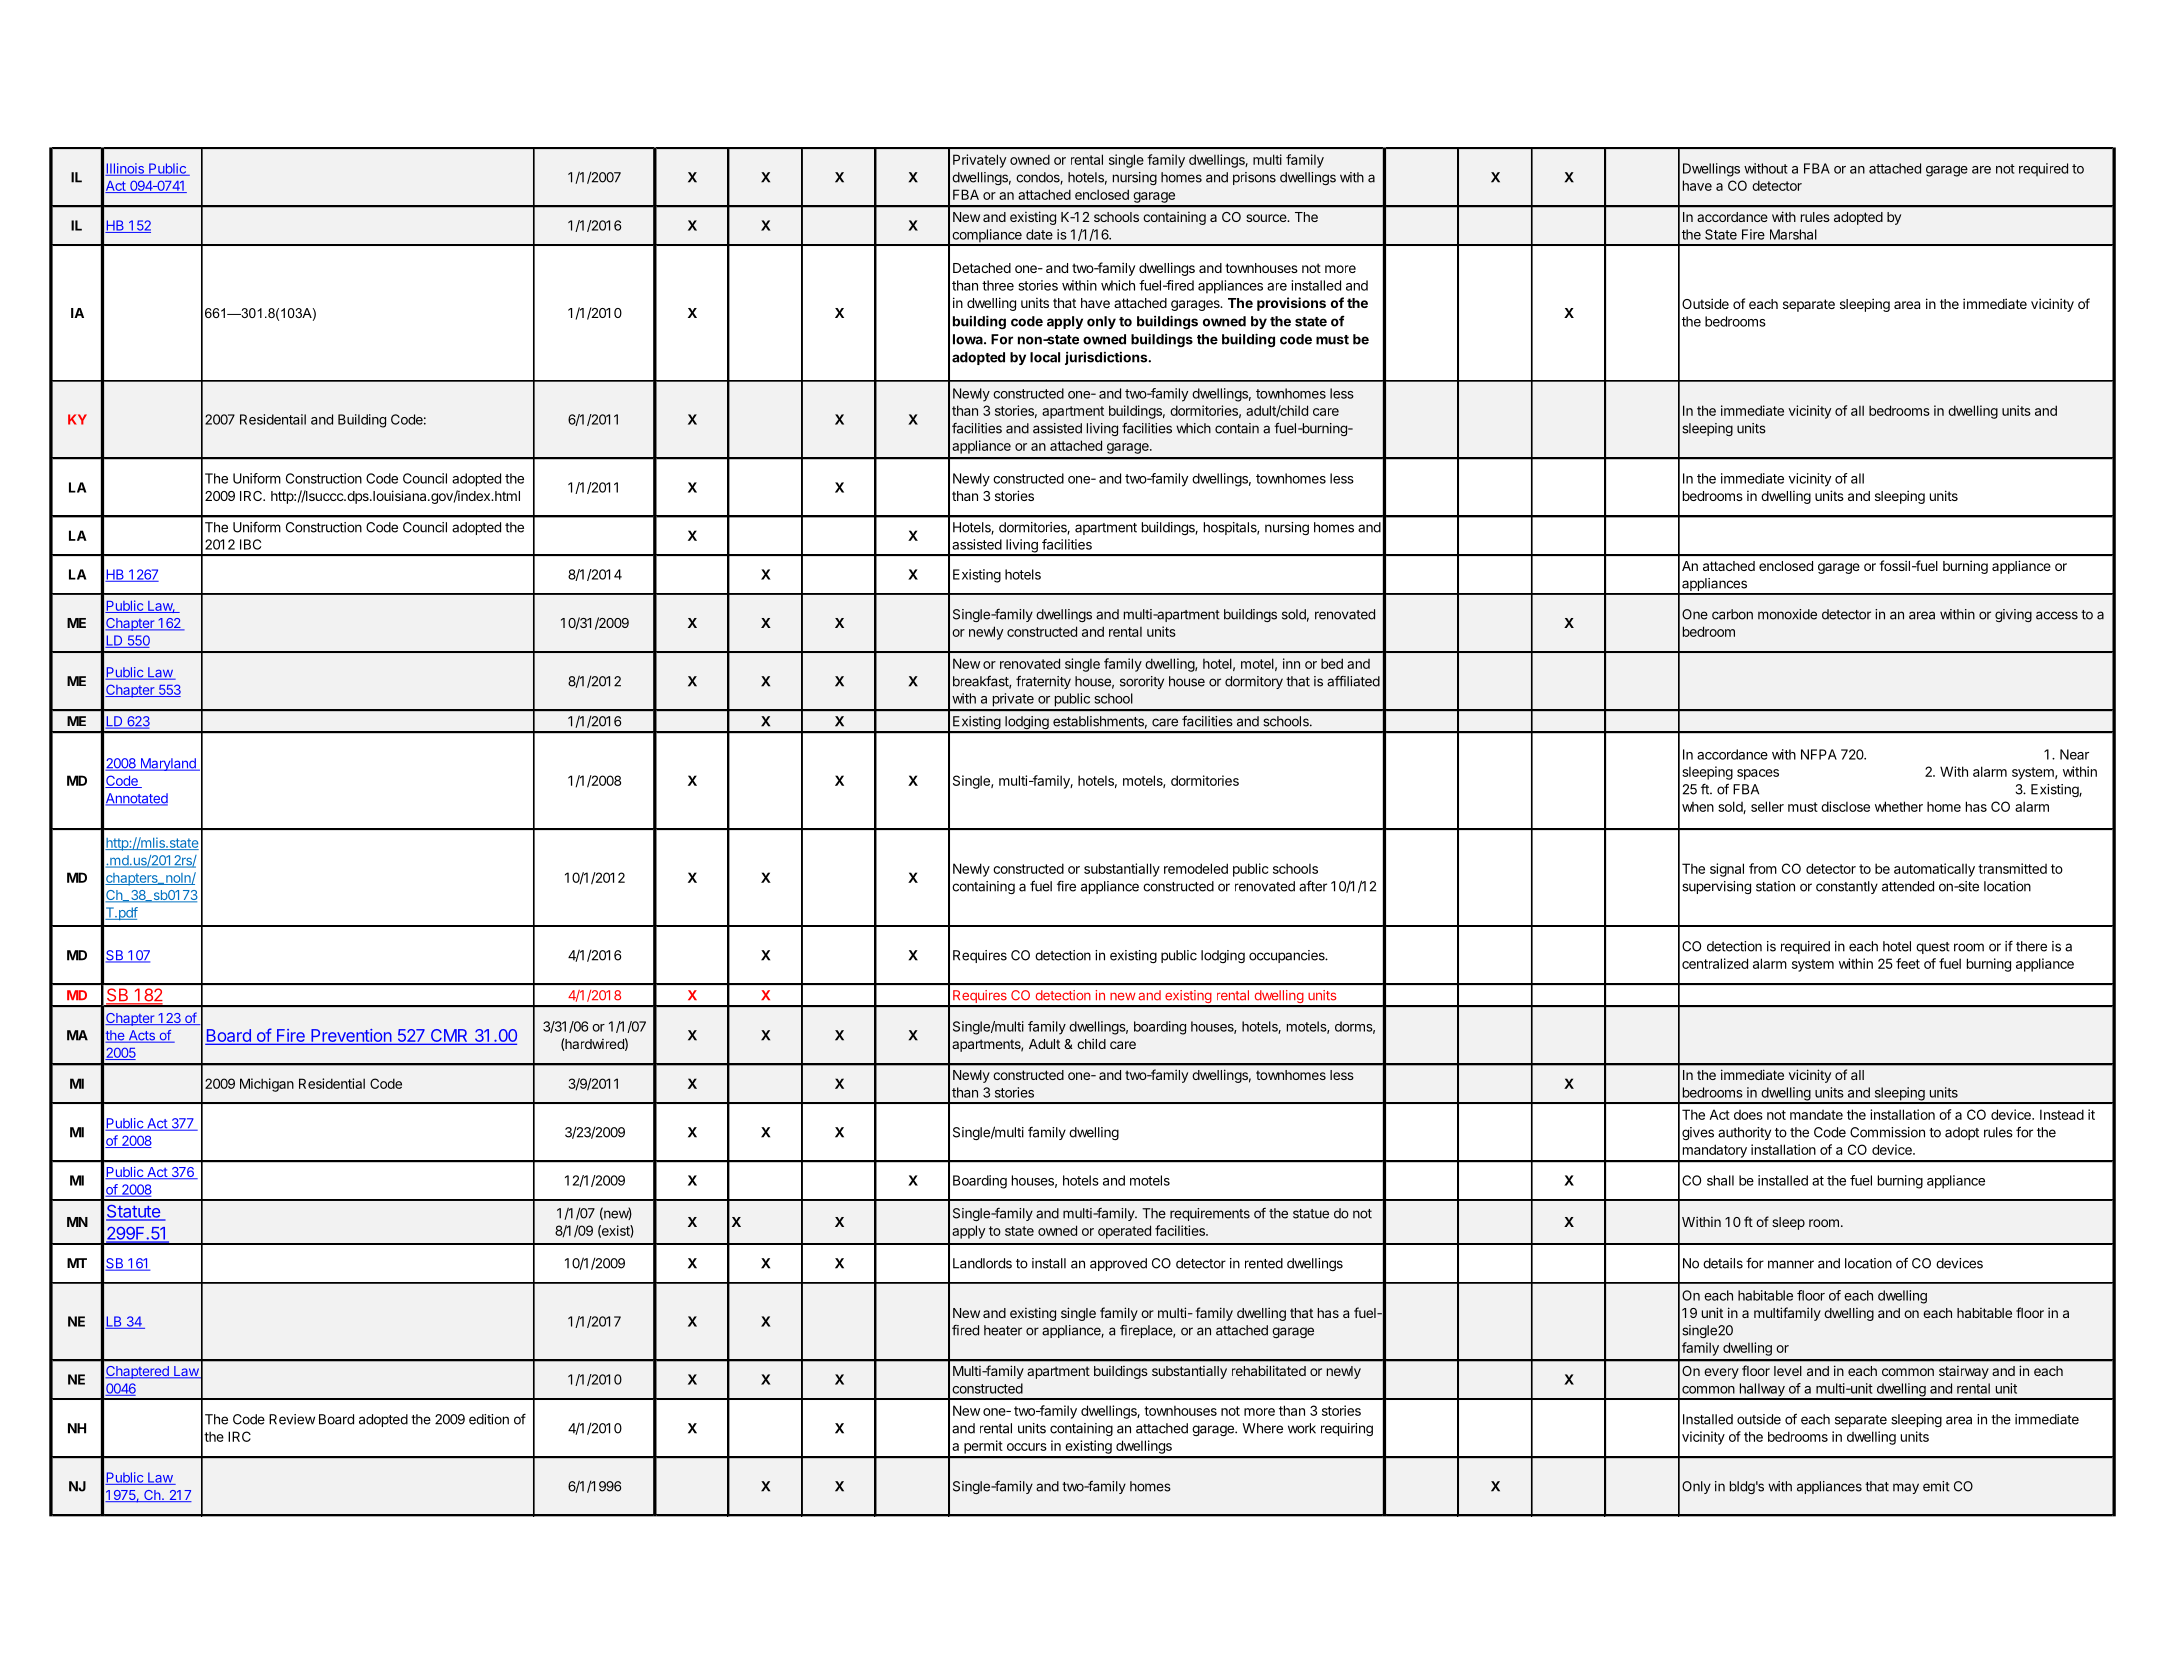  What do you see at coordinates (1887, 1132) in the page?
I see `Commission` at bounding box center [1887, 1132].
